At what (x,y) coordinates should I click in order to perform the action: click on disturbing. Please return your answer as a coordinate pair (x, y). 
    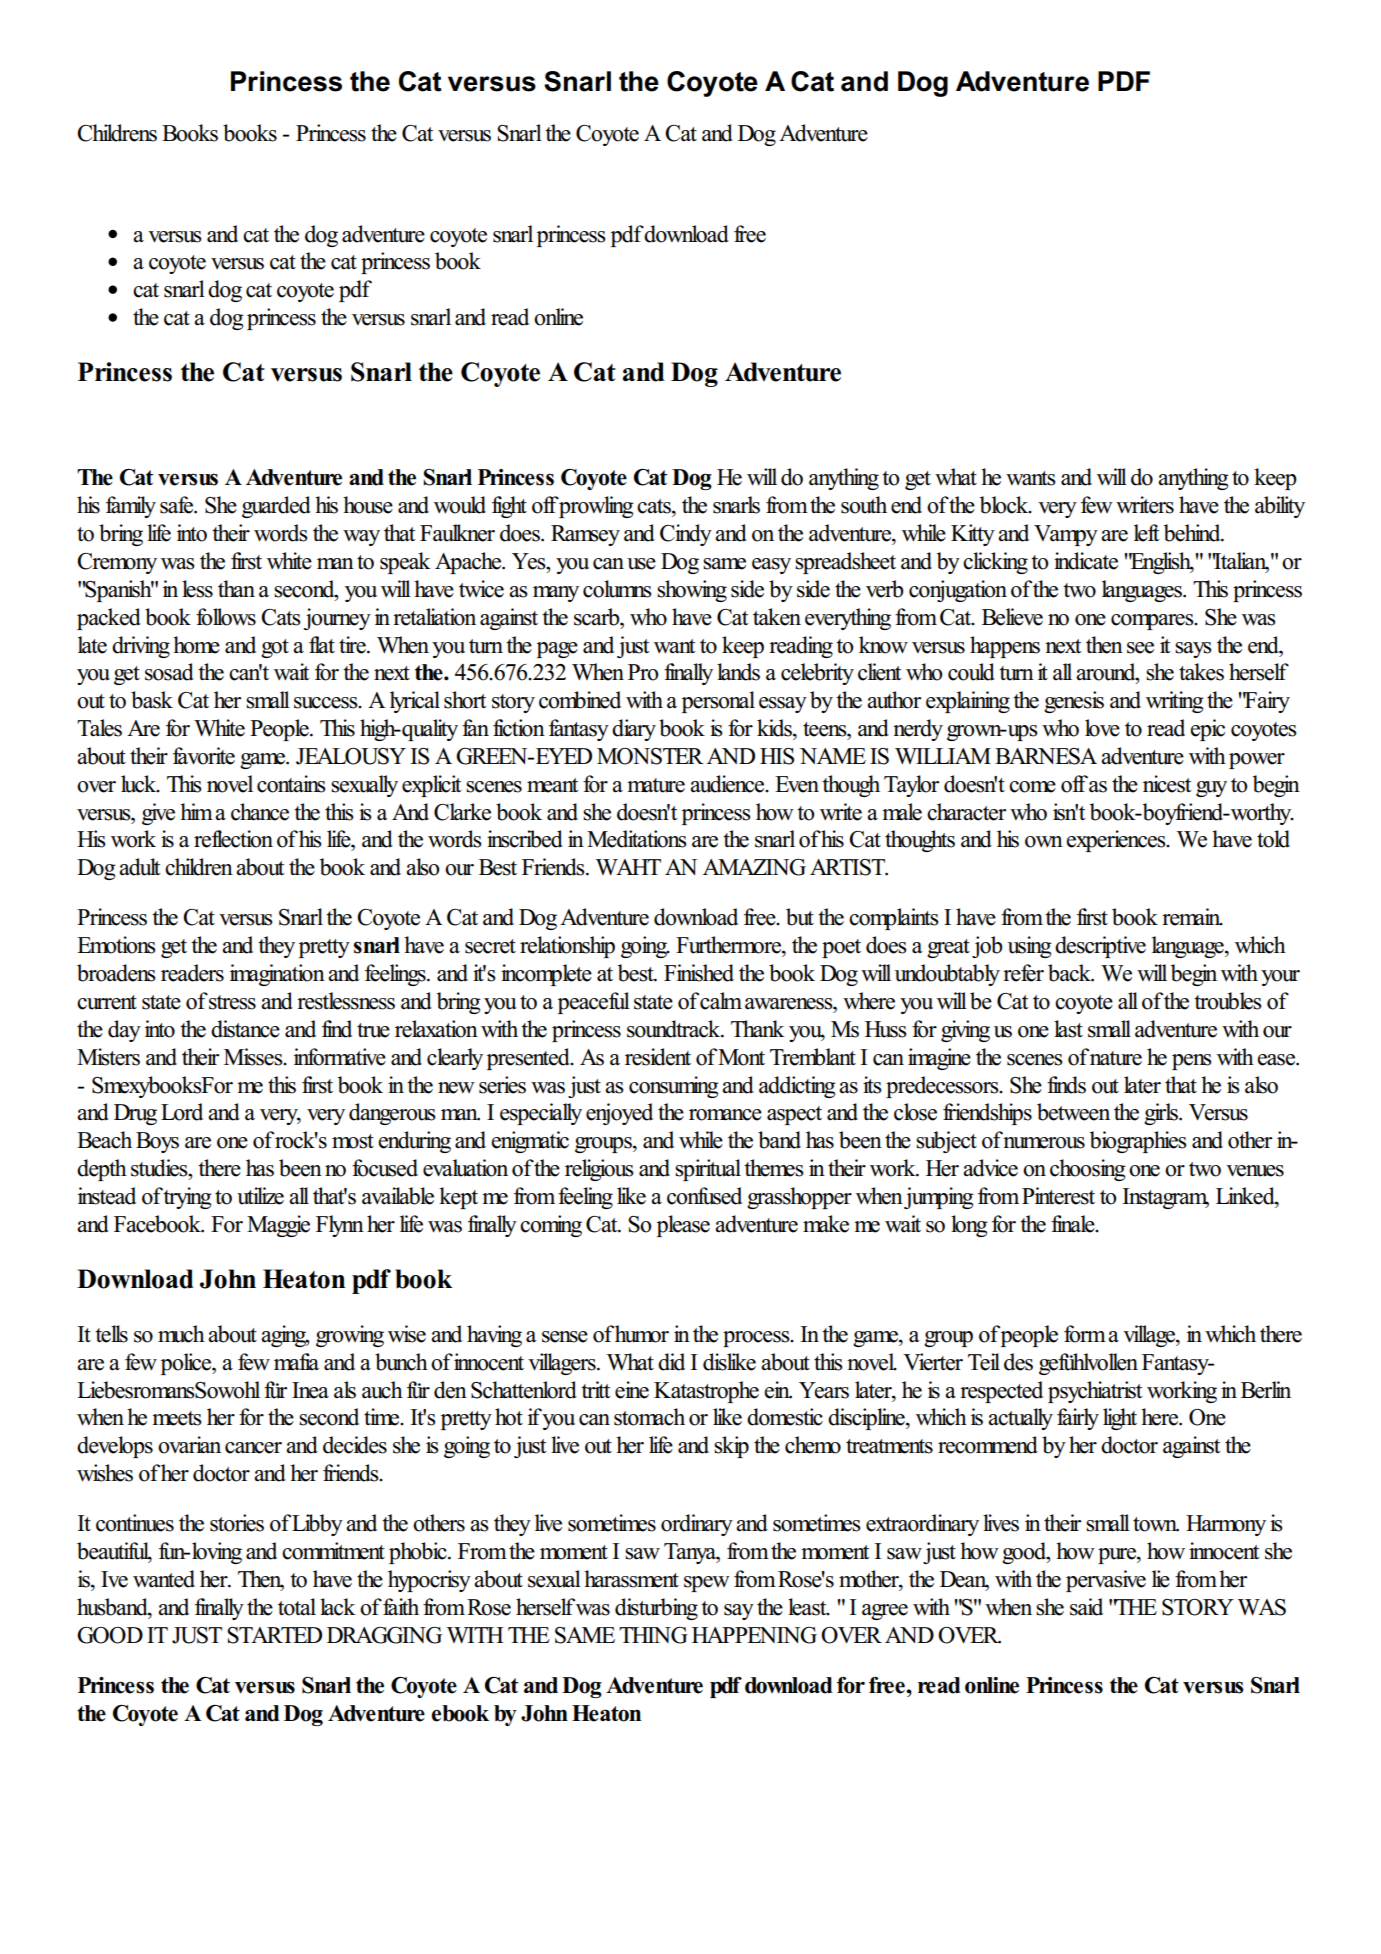
    Looking at the image, I should click on (656, 1609).
